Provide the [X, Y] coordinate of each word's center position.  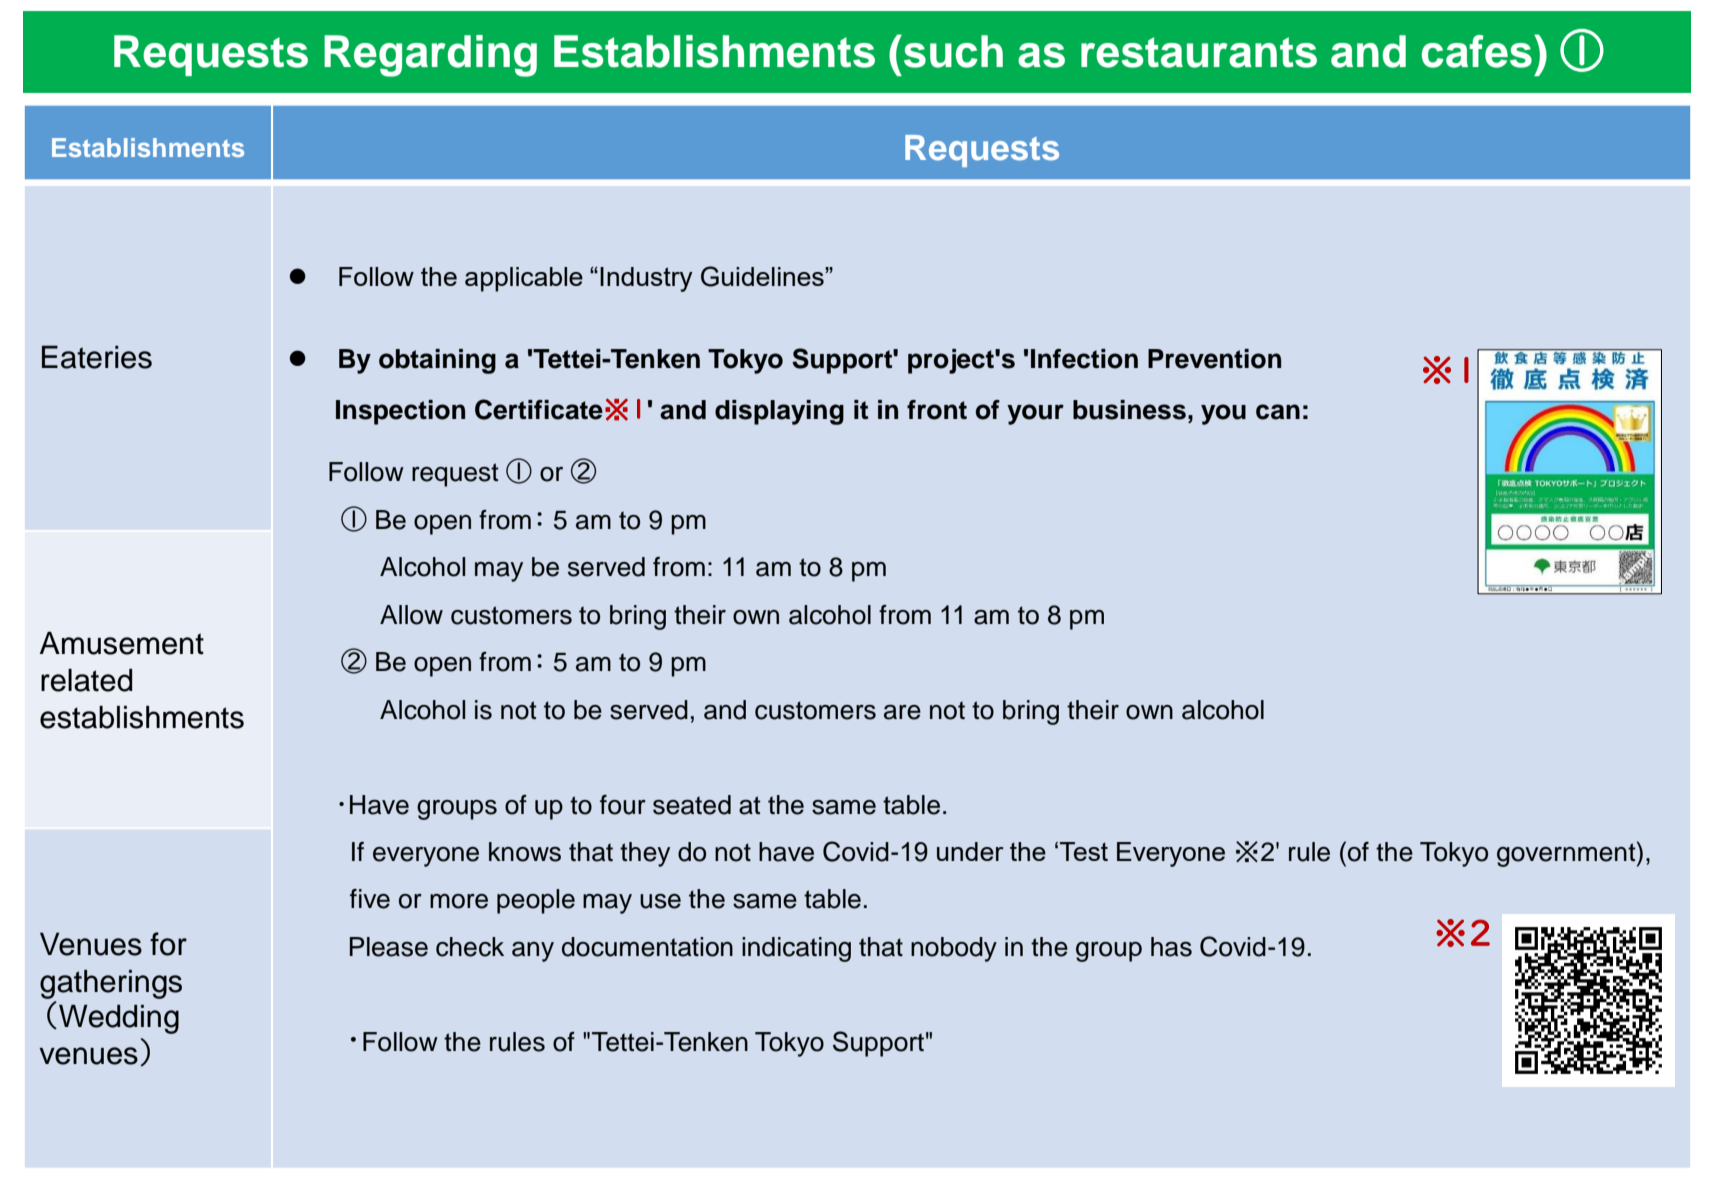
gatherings [111, 984]
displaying [779, 412]
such [953, 51]
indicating [796, 949]
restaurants [1199, 52]
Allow [411, 615]
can [1278, 412]
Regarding [430, 56]
